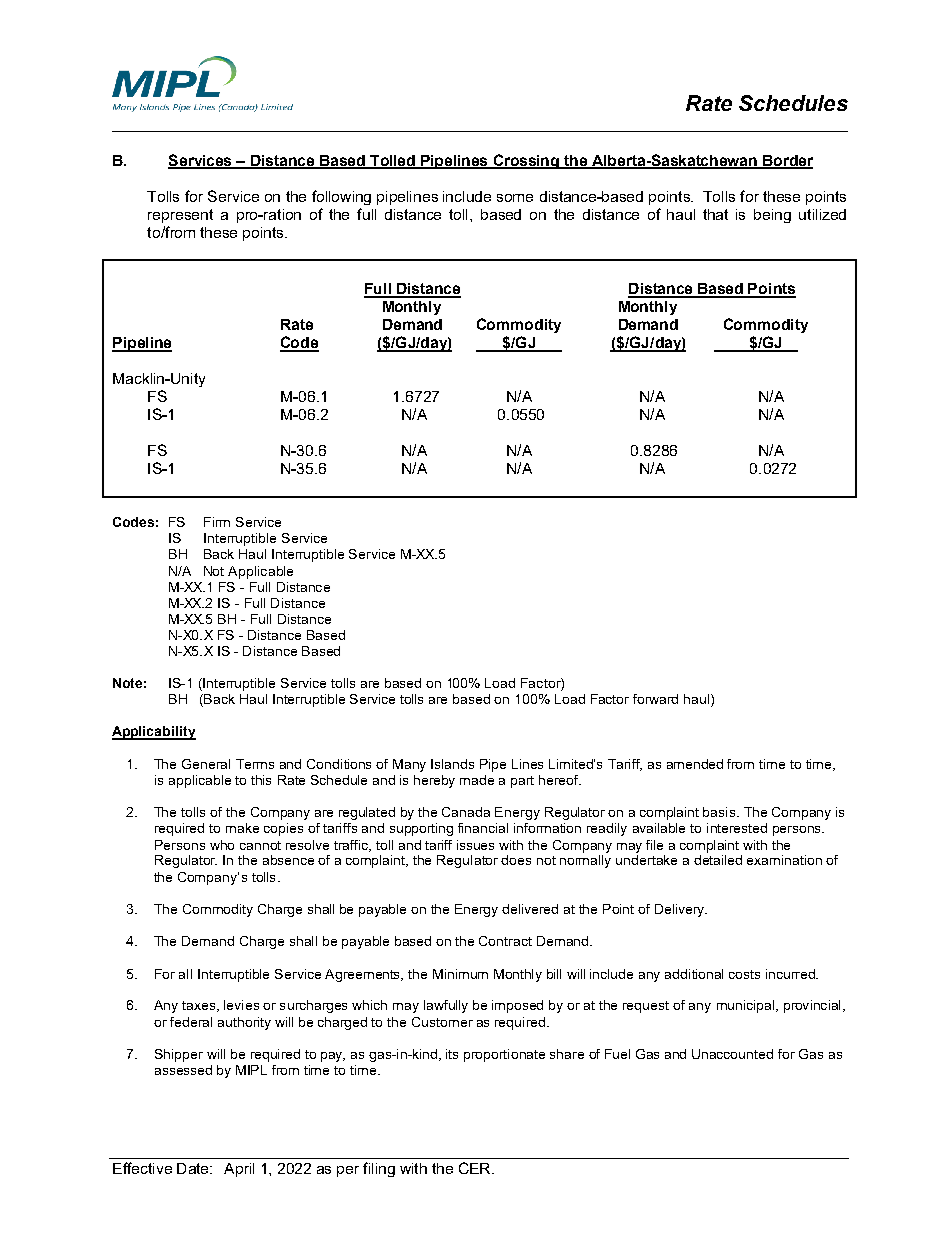 The height and width of the screenshot is (1233, 952). What do you see at coordinates (341, 197) in the screenshot?
I see `following` at bounding box center [341, 197].
